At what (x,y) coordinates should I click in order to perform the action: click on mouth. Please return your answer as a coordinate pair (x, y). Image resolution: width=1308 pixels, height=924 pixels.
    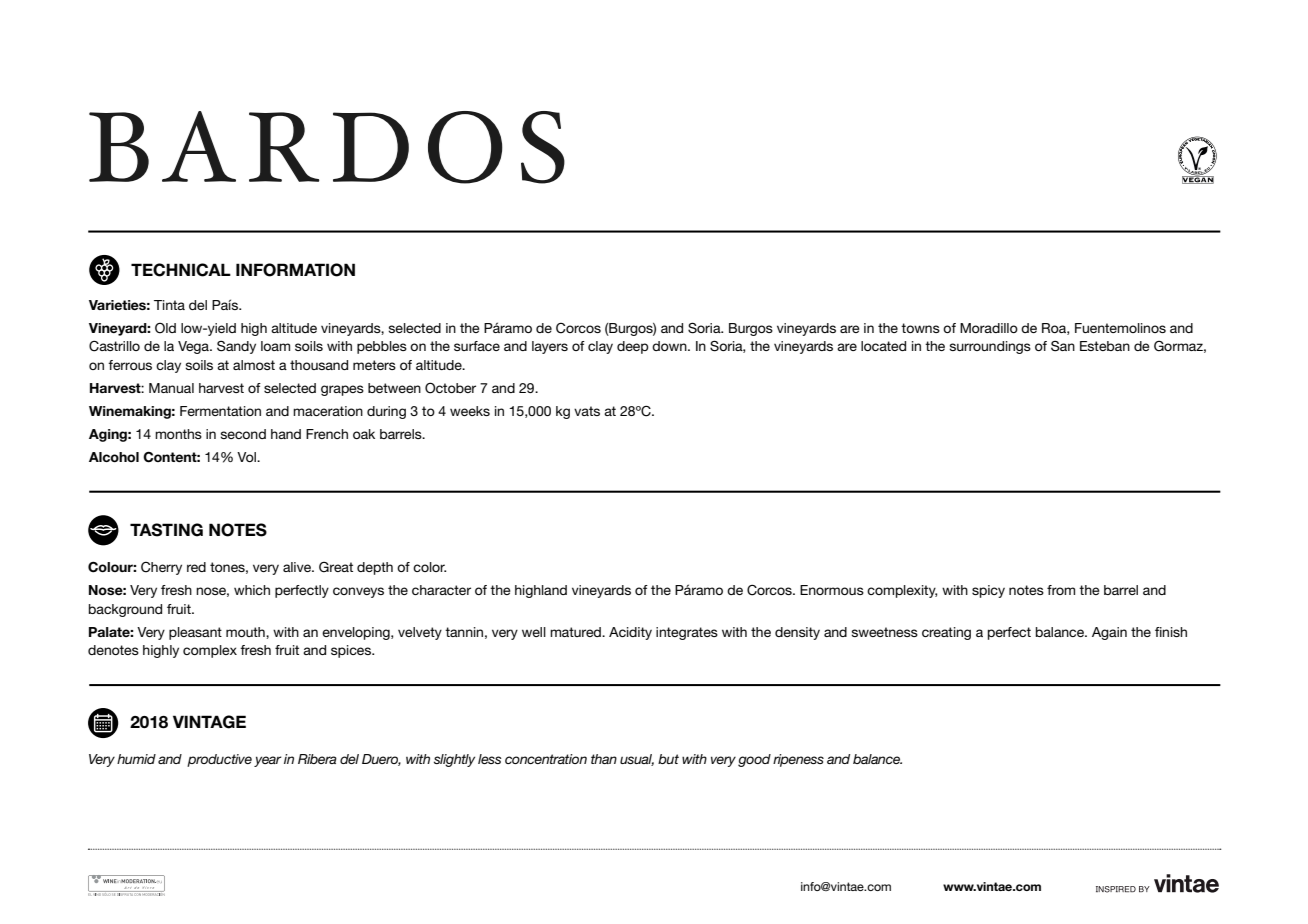
    Looking at the image, I should click on (246, 632).
